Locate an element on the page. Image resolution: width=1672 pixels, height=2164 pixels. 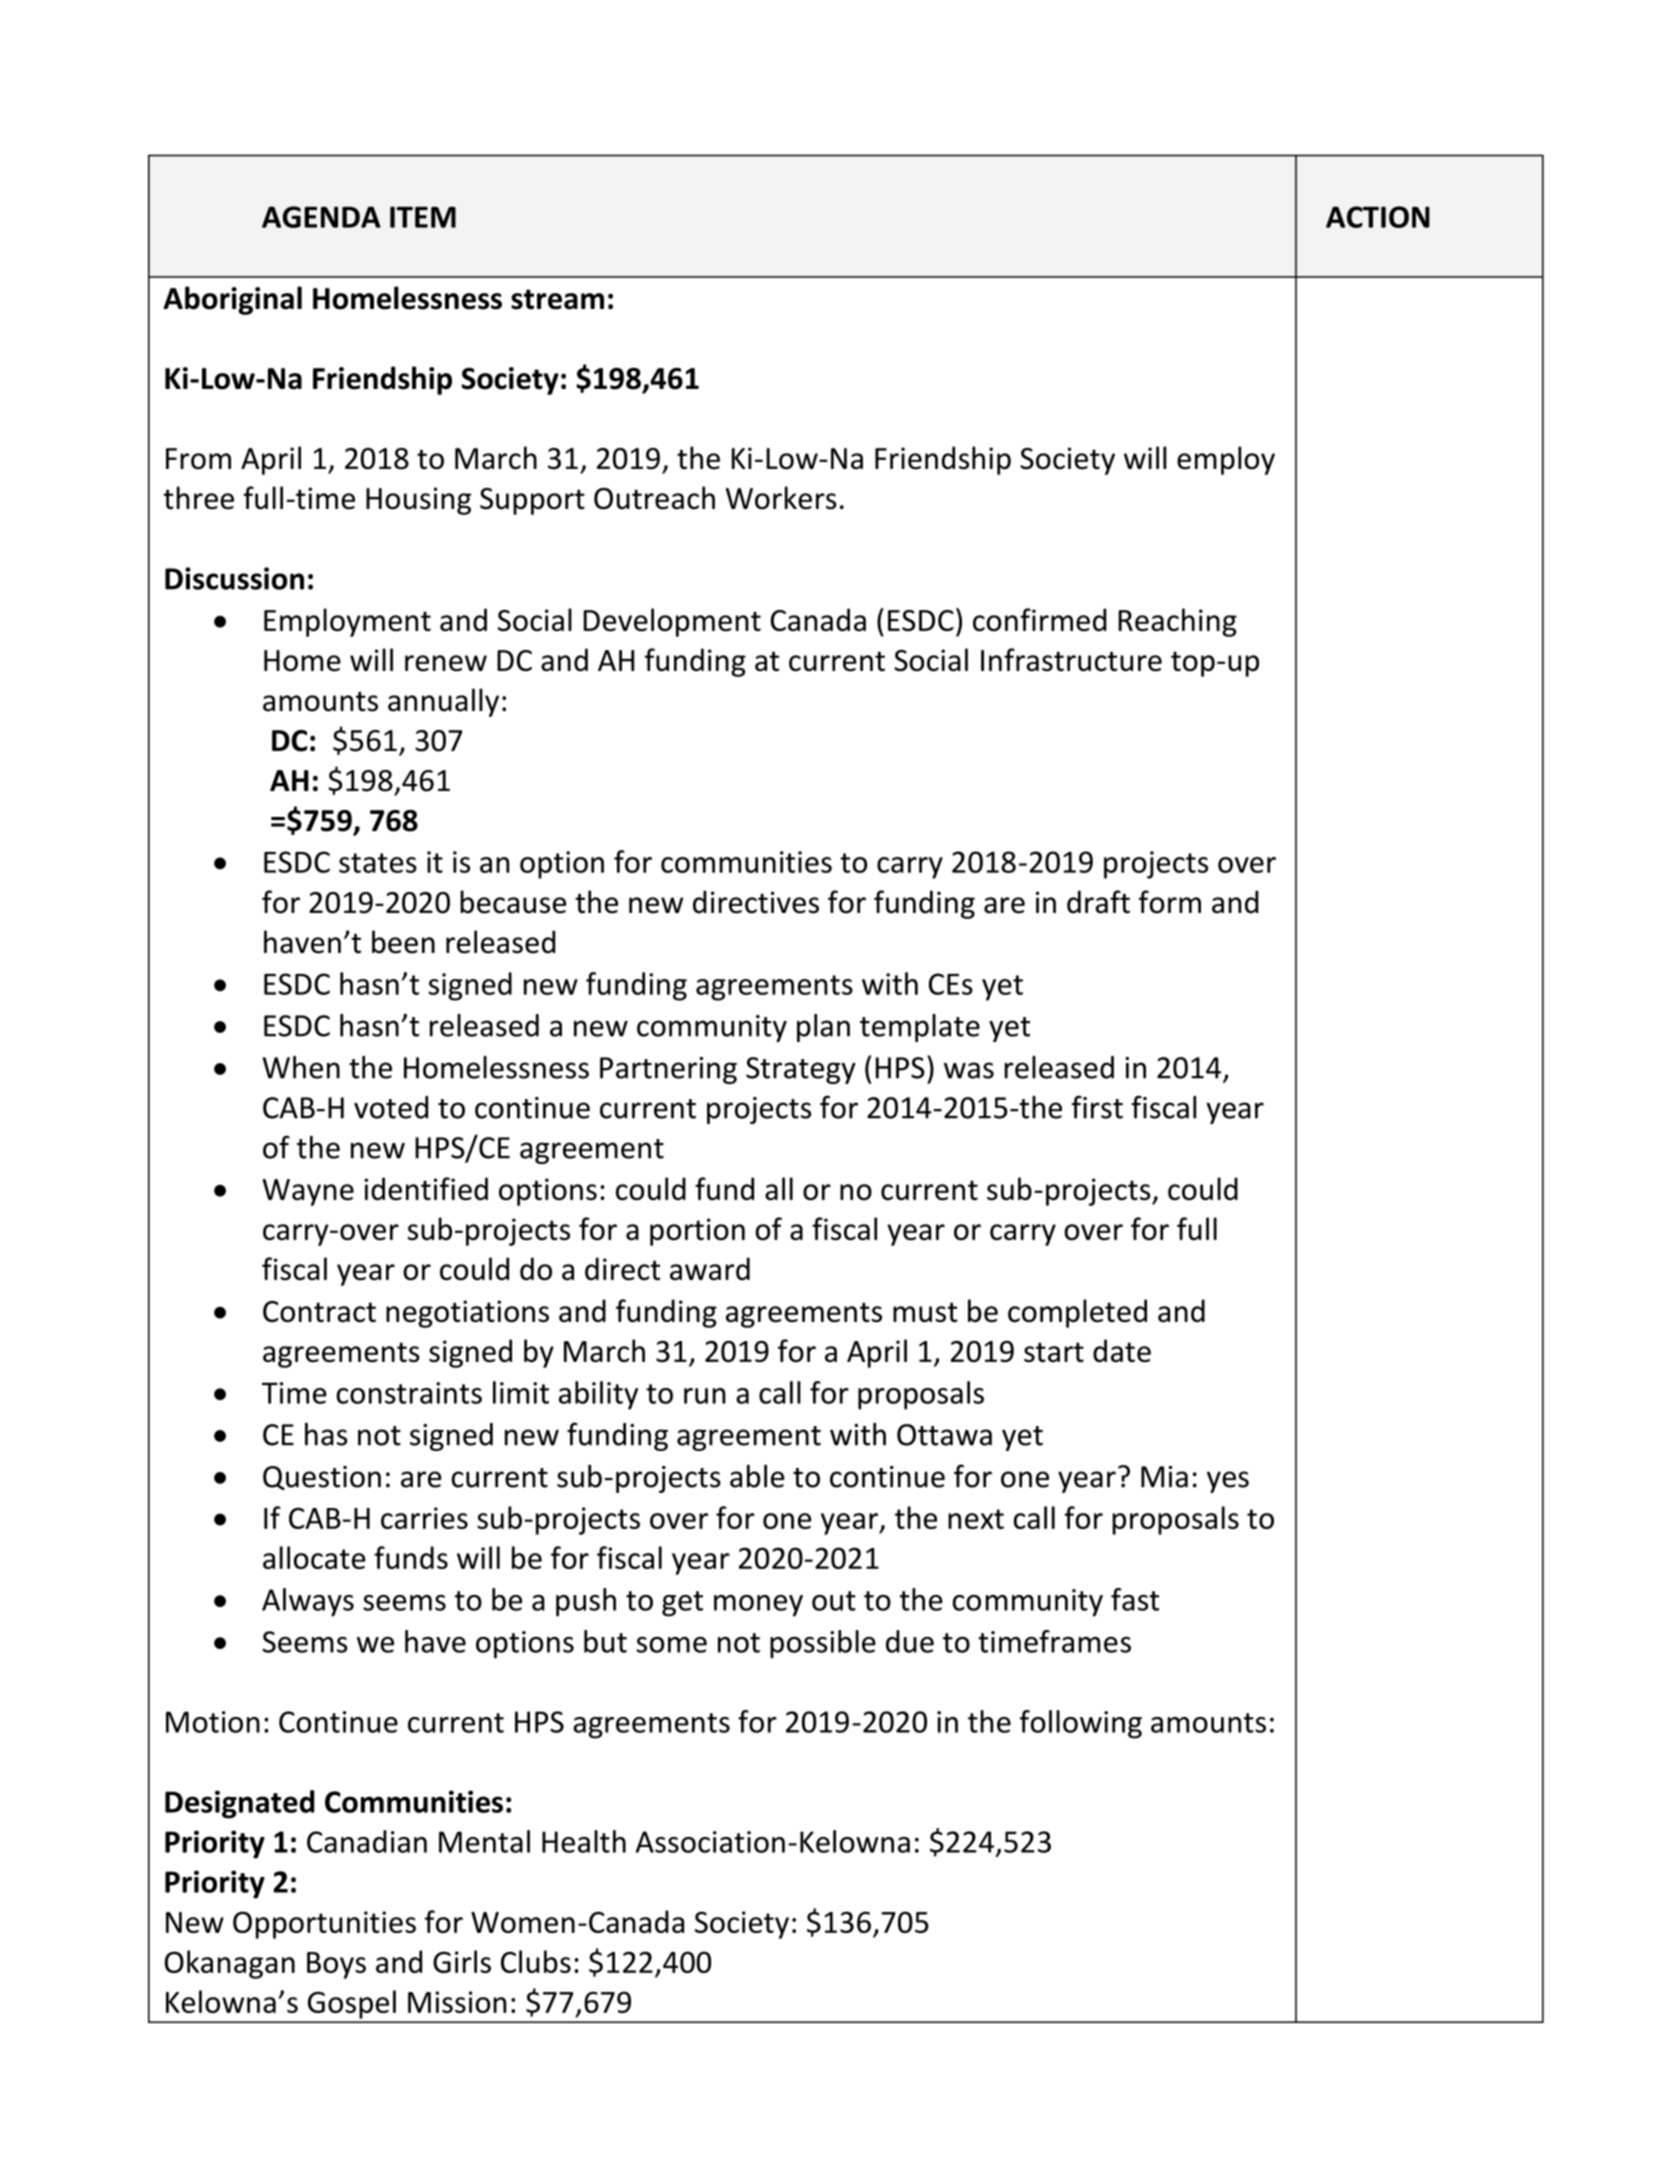
following is located at coordinates (1081, 1724).
